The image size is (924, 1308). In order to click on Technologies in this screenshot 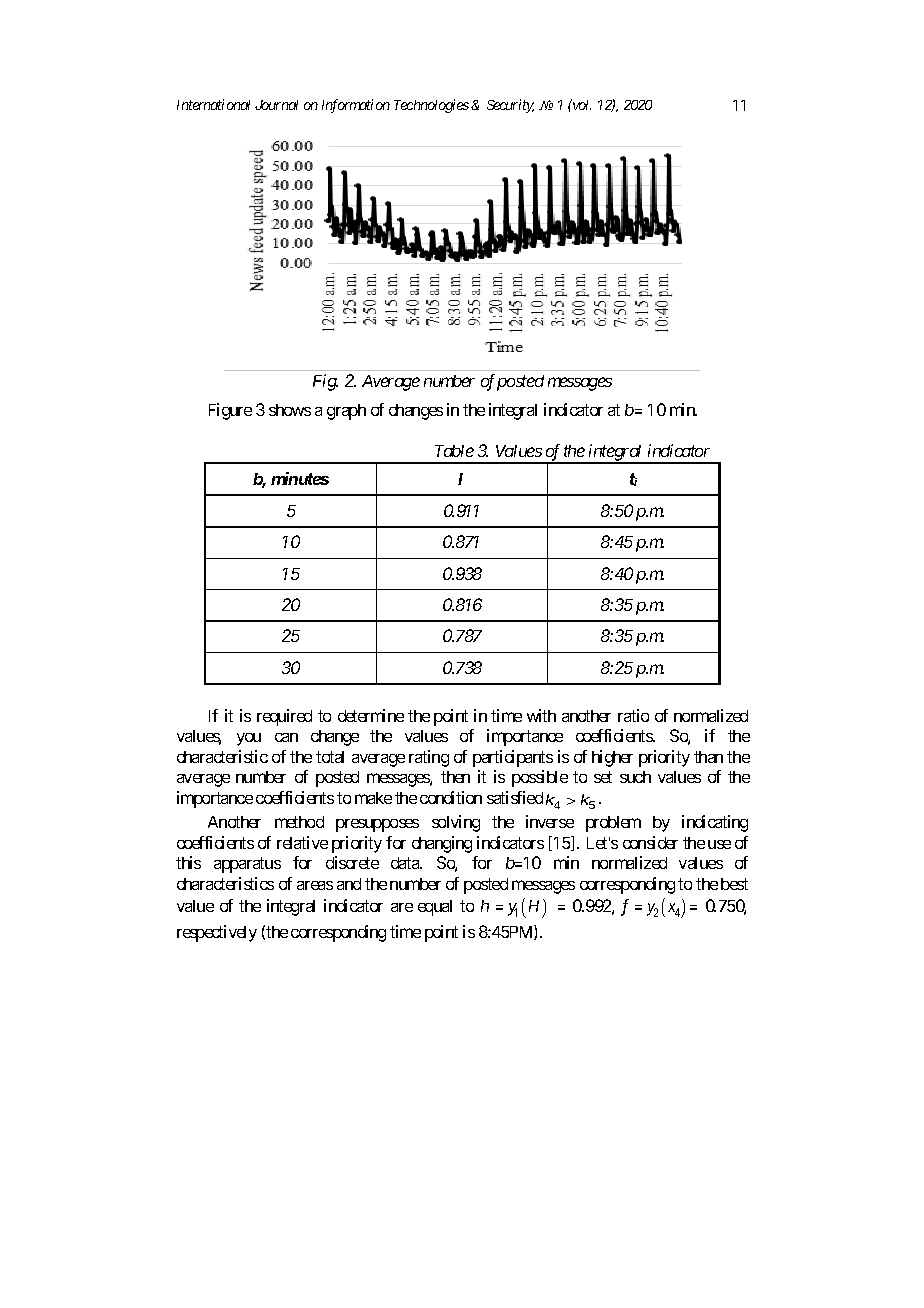, I will do `click(431, 106)`.
